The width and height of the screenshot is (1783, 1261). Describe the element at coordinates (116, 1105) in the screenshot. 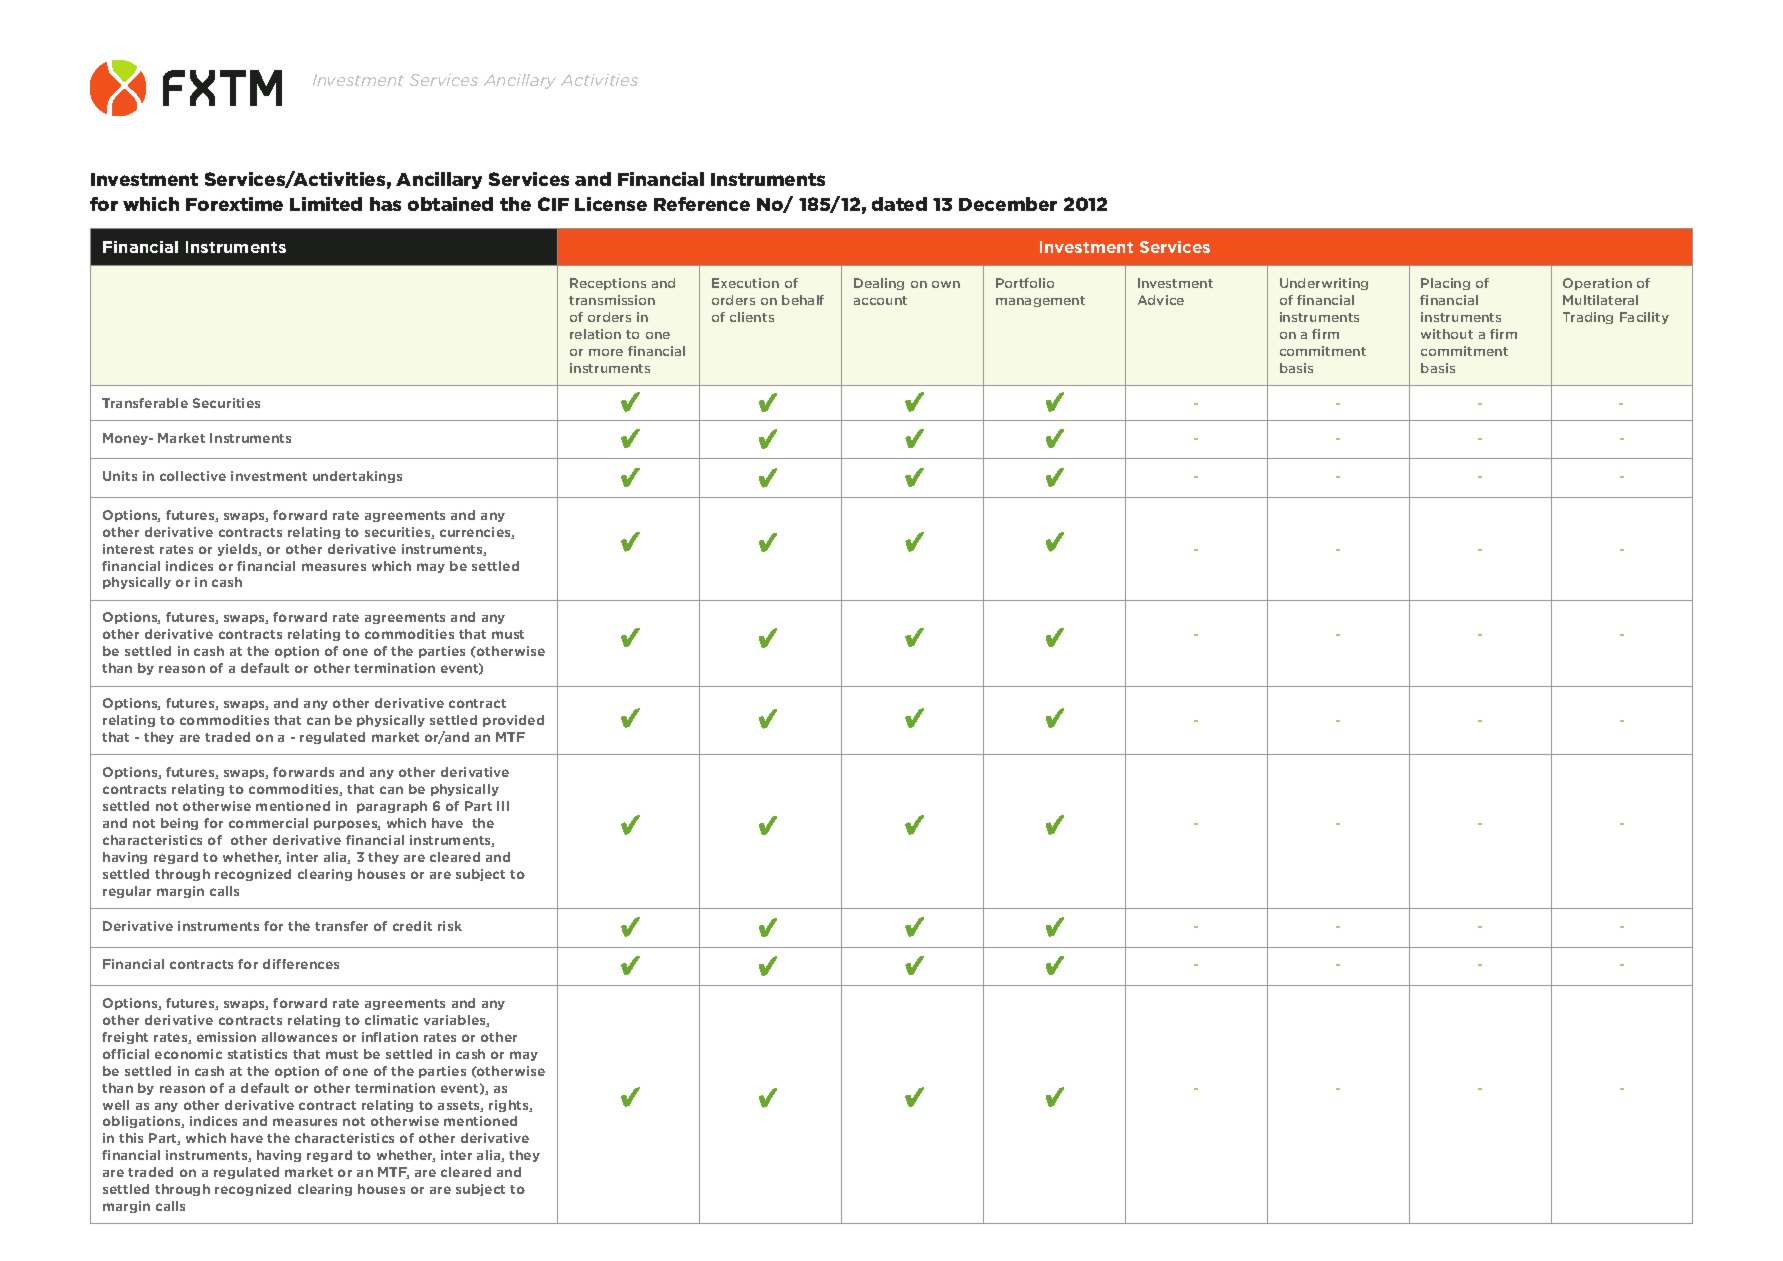

I see `well` at that location.
